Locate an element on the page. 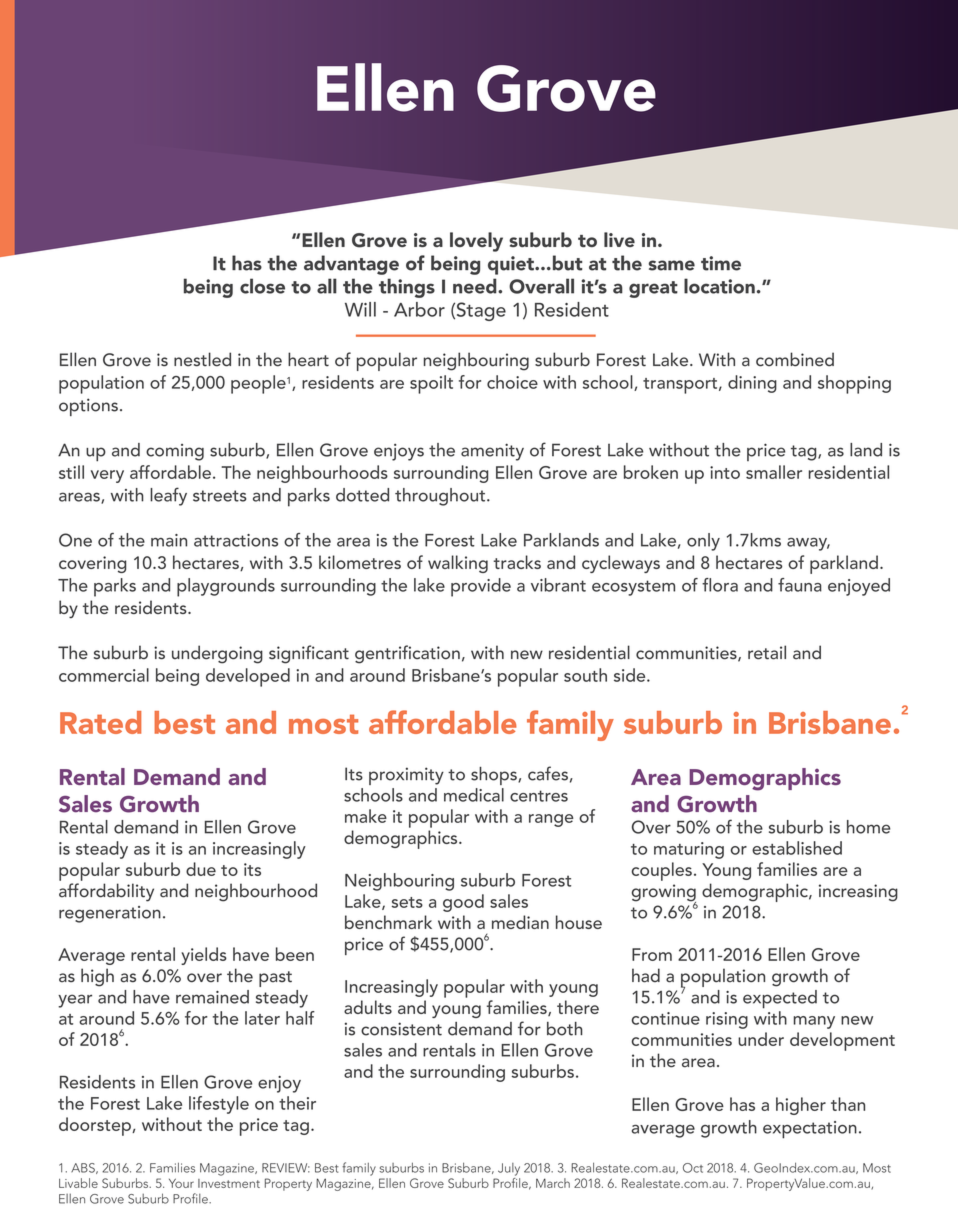 The width and height of the document is (958, 1232). retail is located at coordinates (767, 652).
